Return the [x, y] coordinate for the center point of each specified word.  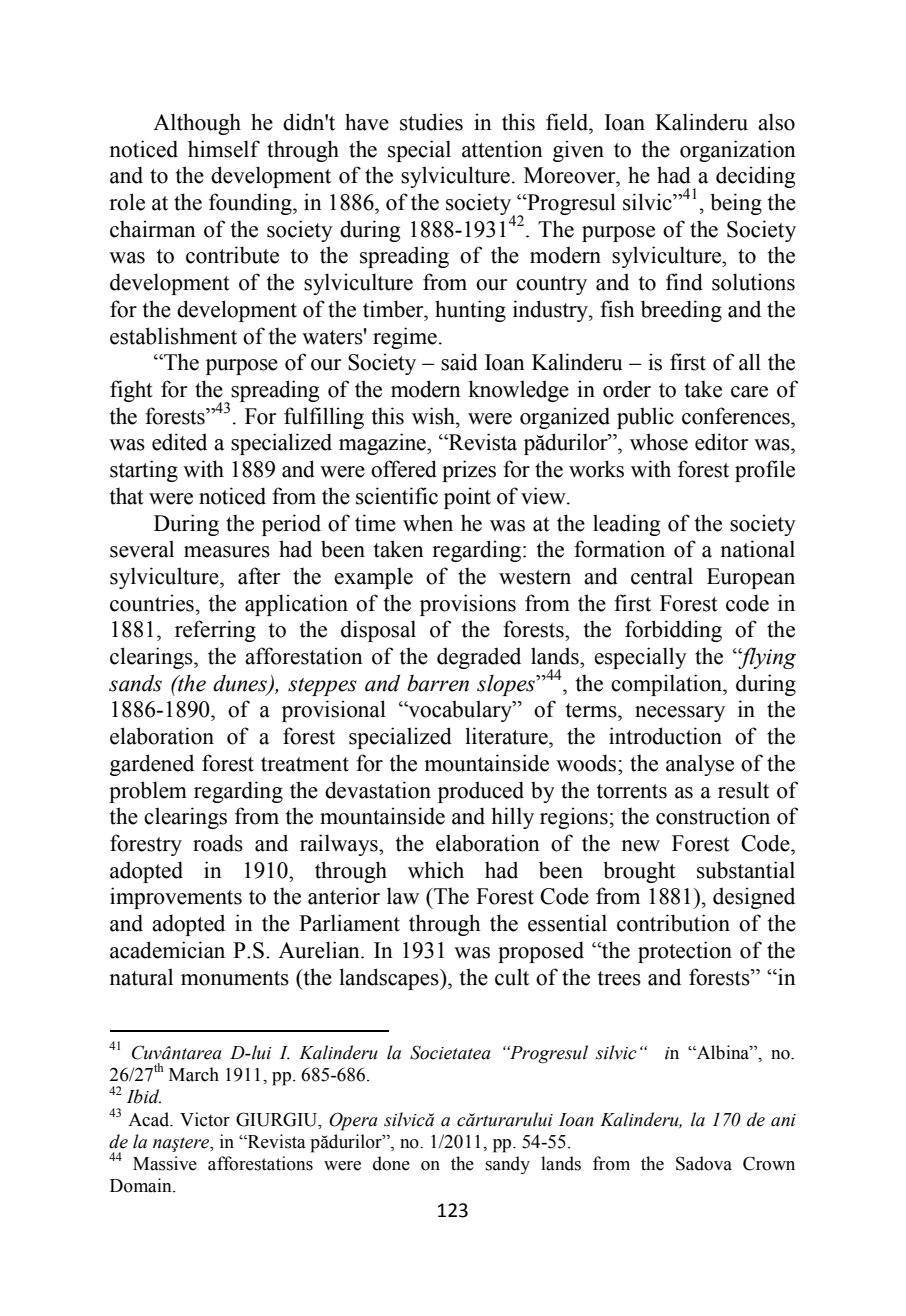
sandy [508, 1165]
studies [431, 122]
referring [215, 631]
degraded [479, 658]
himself [224, 149]
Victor [205, 1119]
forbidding [673, 631]
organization [738, 151]
